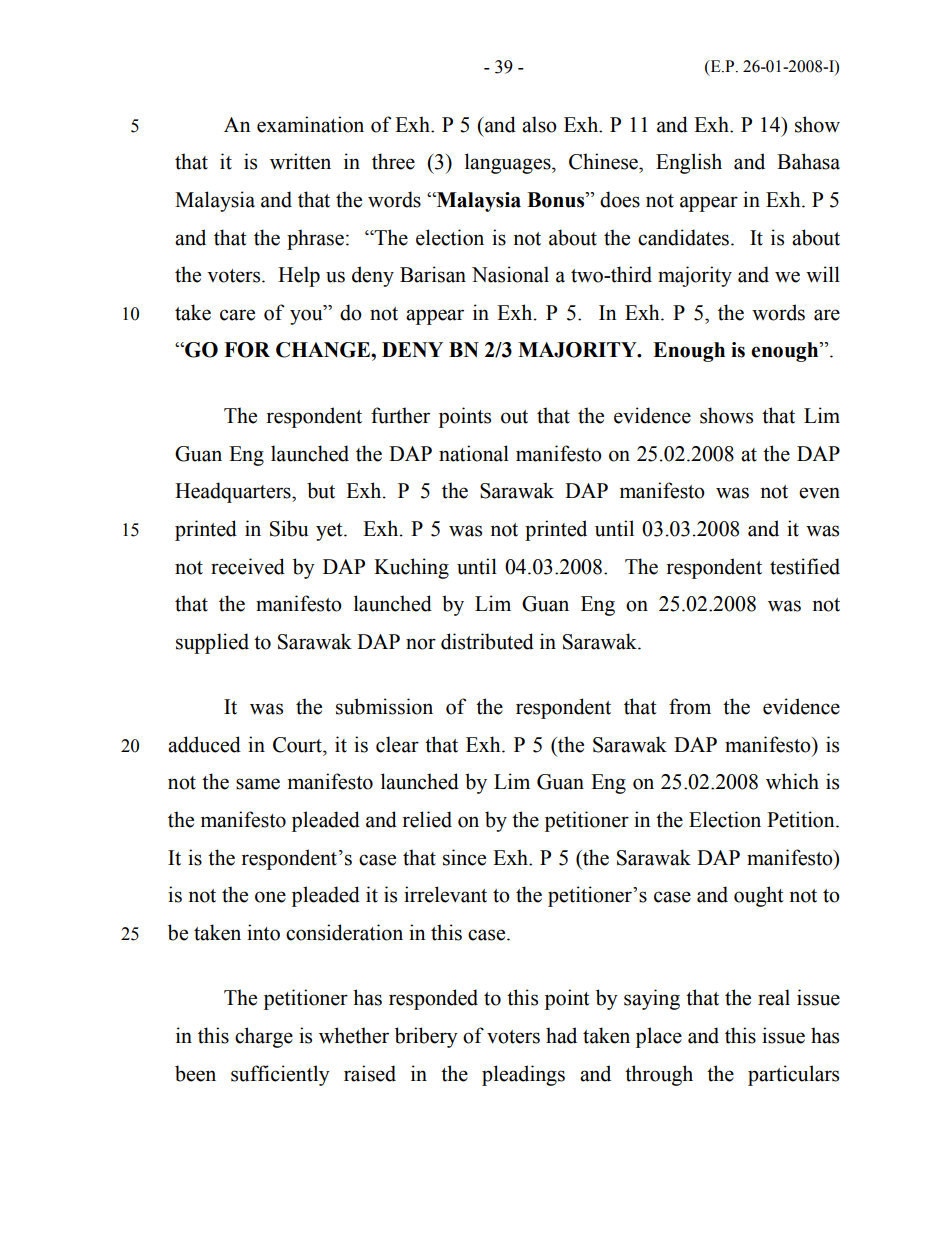 This screenshot has height=1233, width=952. What do you see at coordinates (248, 566) in the screenshot?
I see `received` at bounding box center [248, 566].
